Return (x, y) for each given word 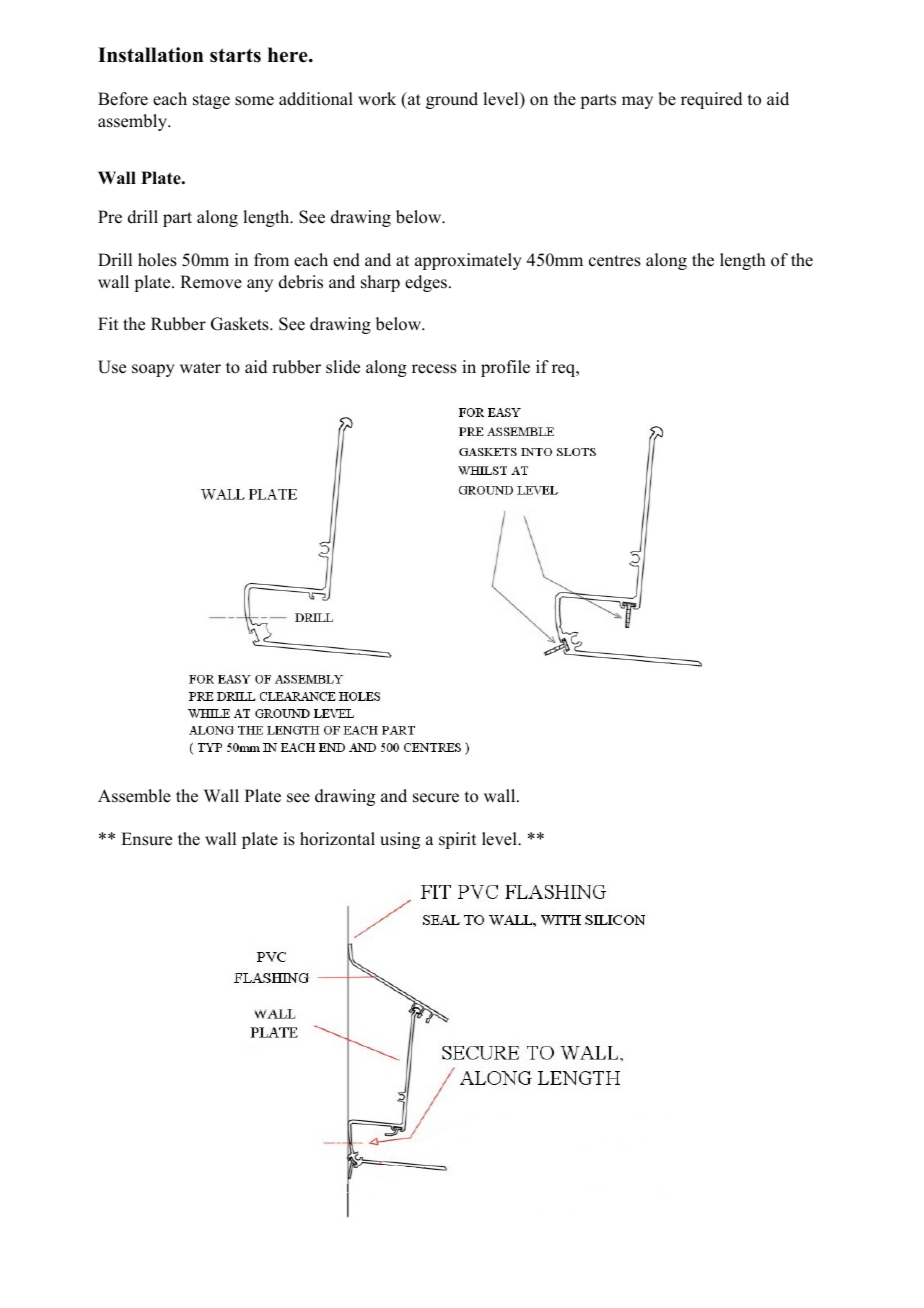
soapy (153, 370)
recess (434, 369)
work (377, 99)
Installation (151, 55)
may (637, 102)
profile (505, 368)
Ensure (146, 839)
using (400, 840)
